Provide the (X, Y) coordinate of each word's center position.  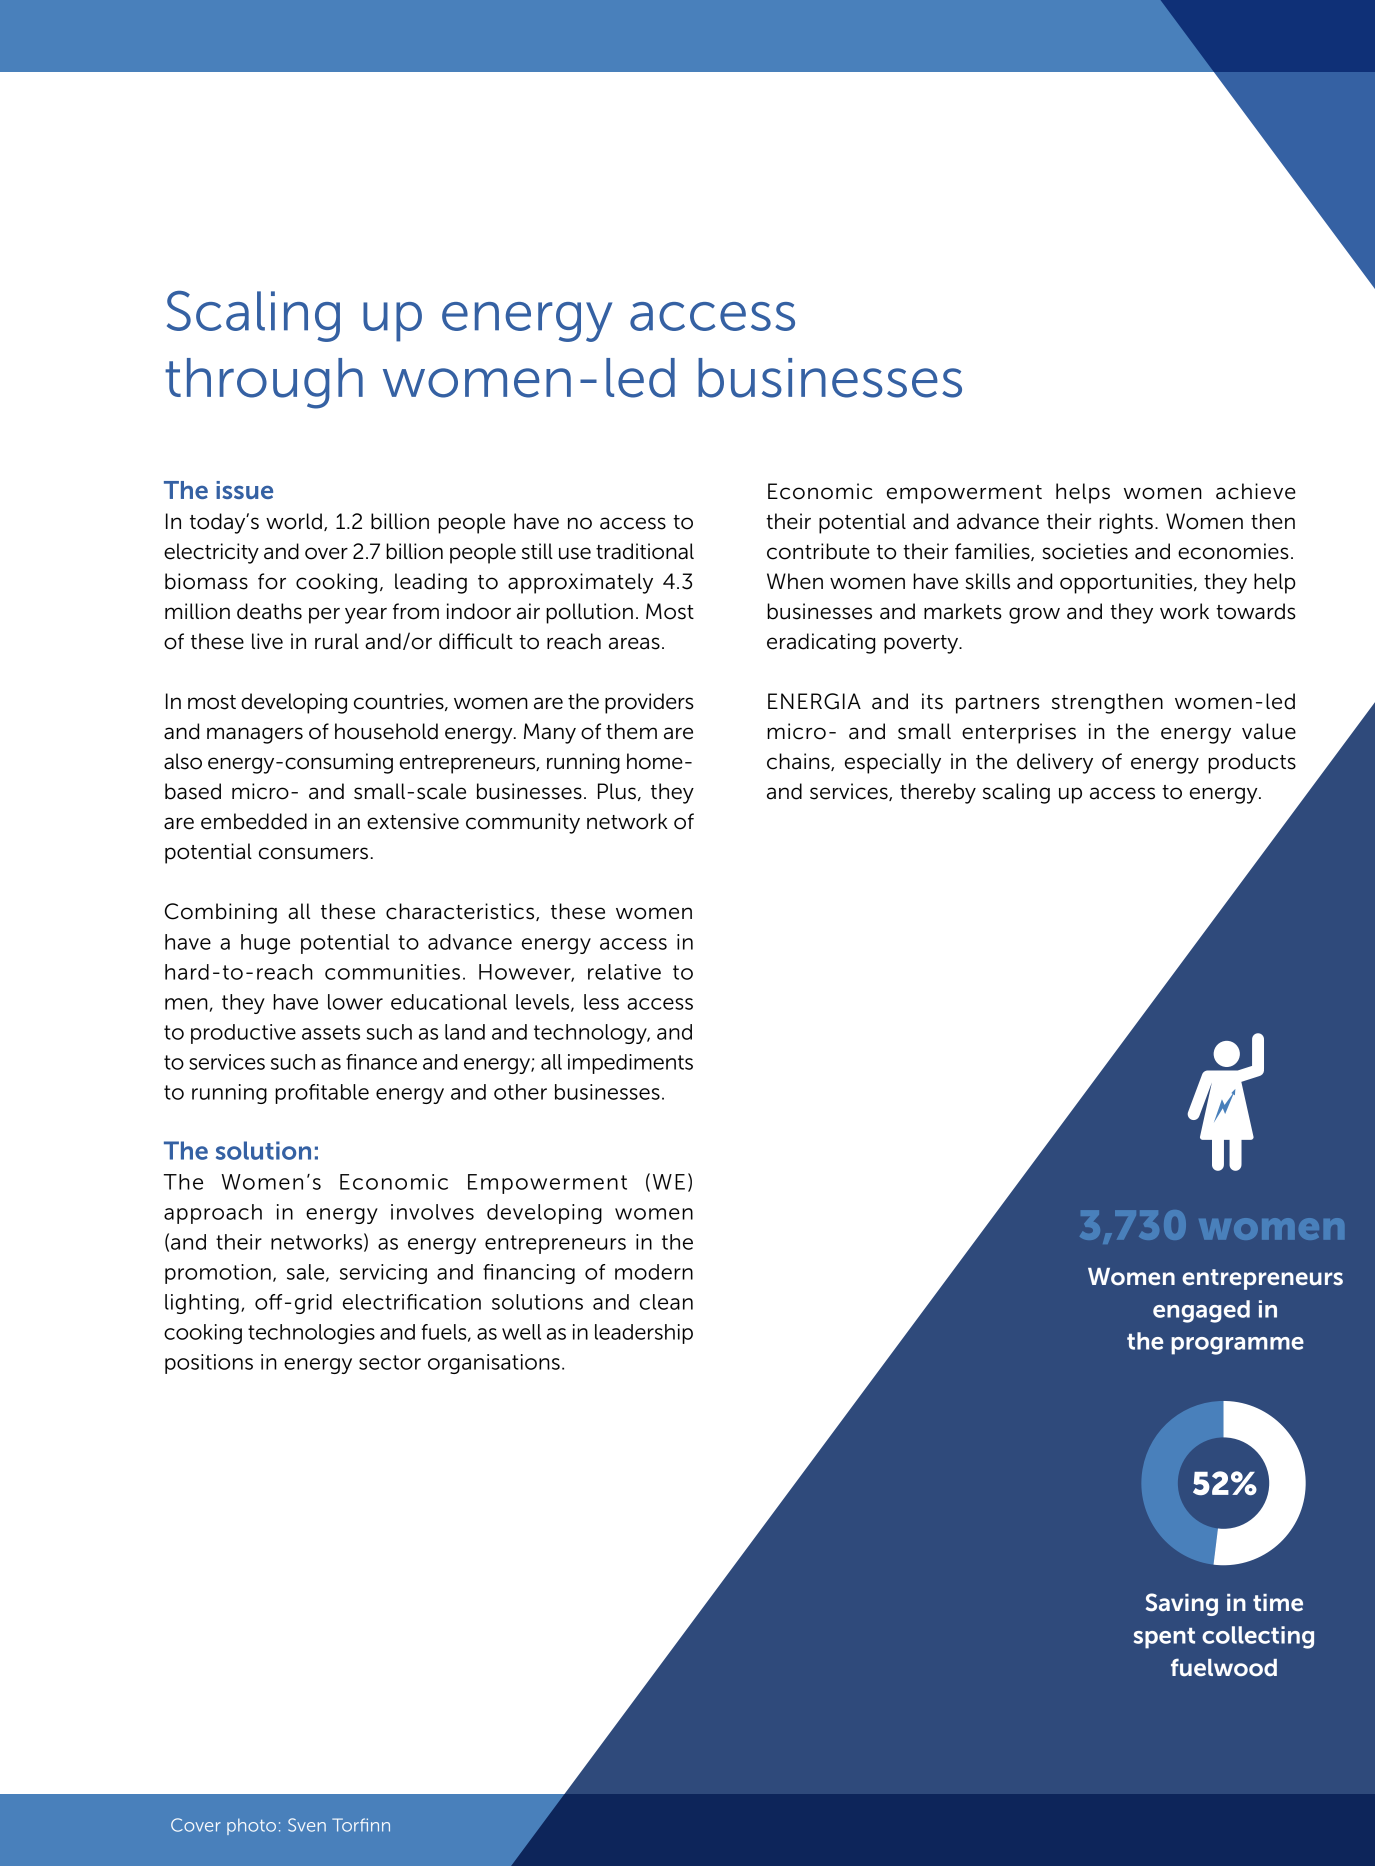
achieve (1256, 491)
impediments (630, 1064)
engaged (1201, 1311)
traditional (645, 551)
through (264, 383)
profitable (322, 1094)
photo (251, 1826)
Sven (307, 1825)
